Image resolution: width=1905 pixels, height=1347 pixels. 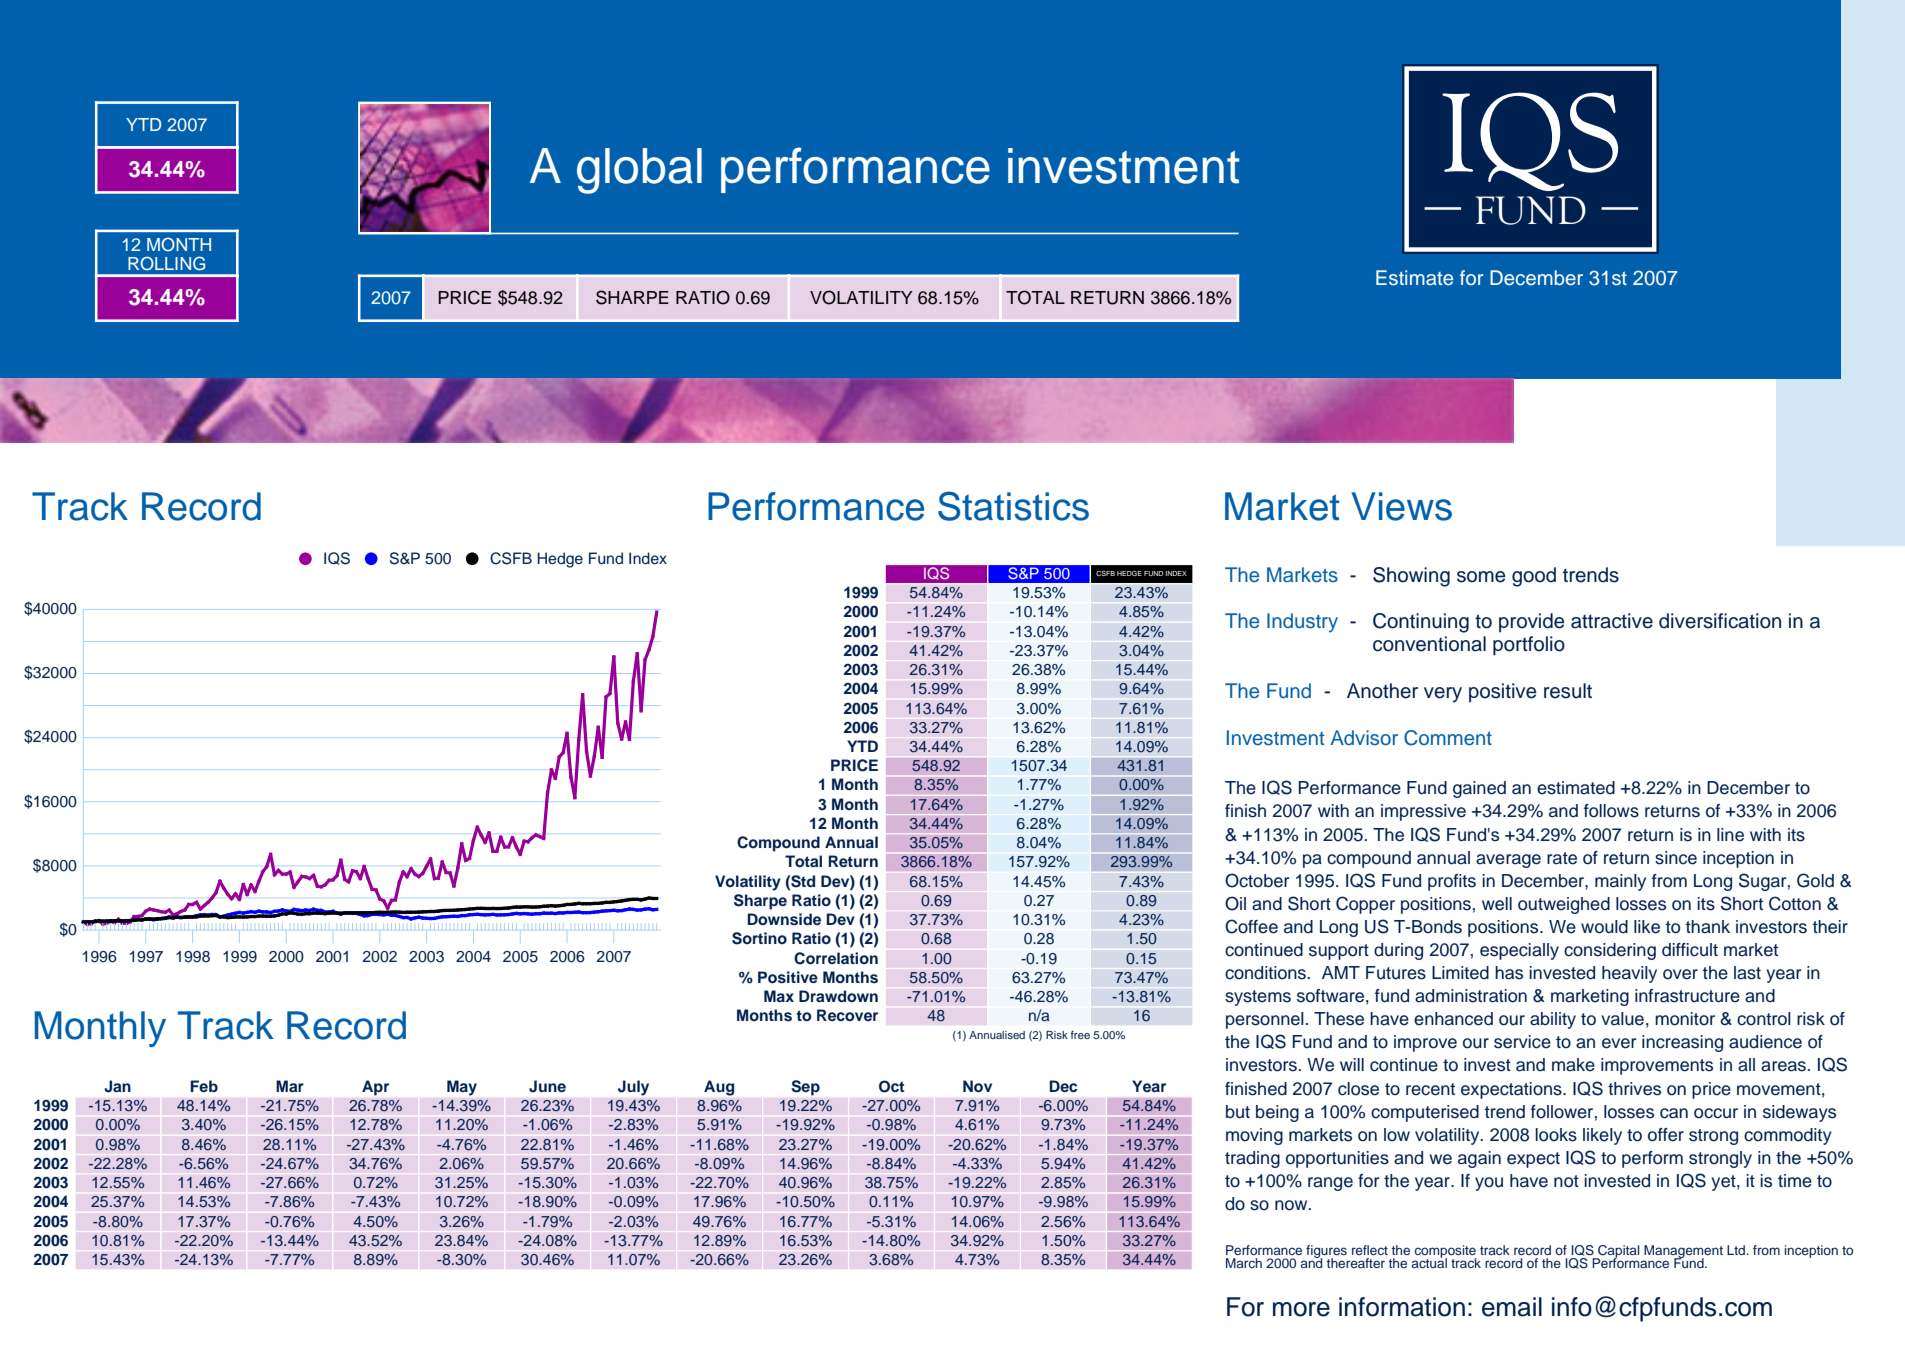 I want to click on Capital, so click(x=1617, y=1252).
